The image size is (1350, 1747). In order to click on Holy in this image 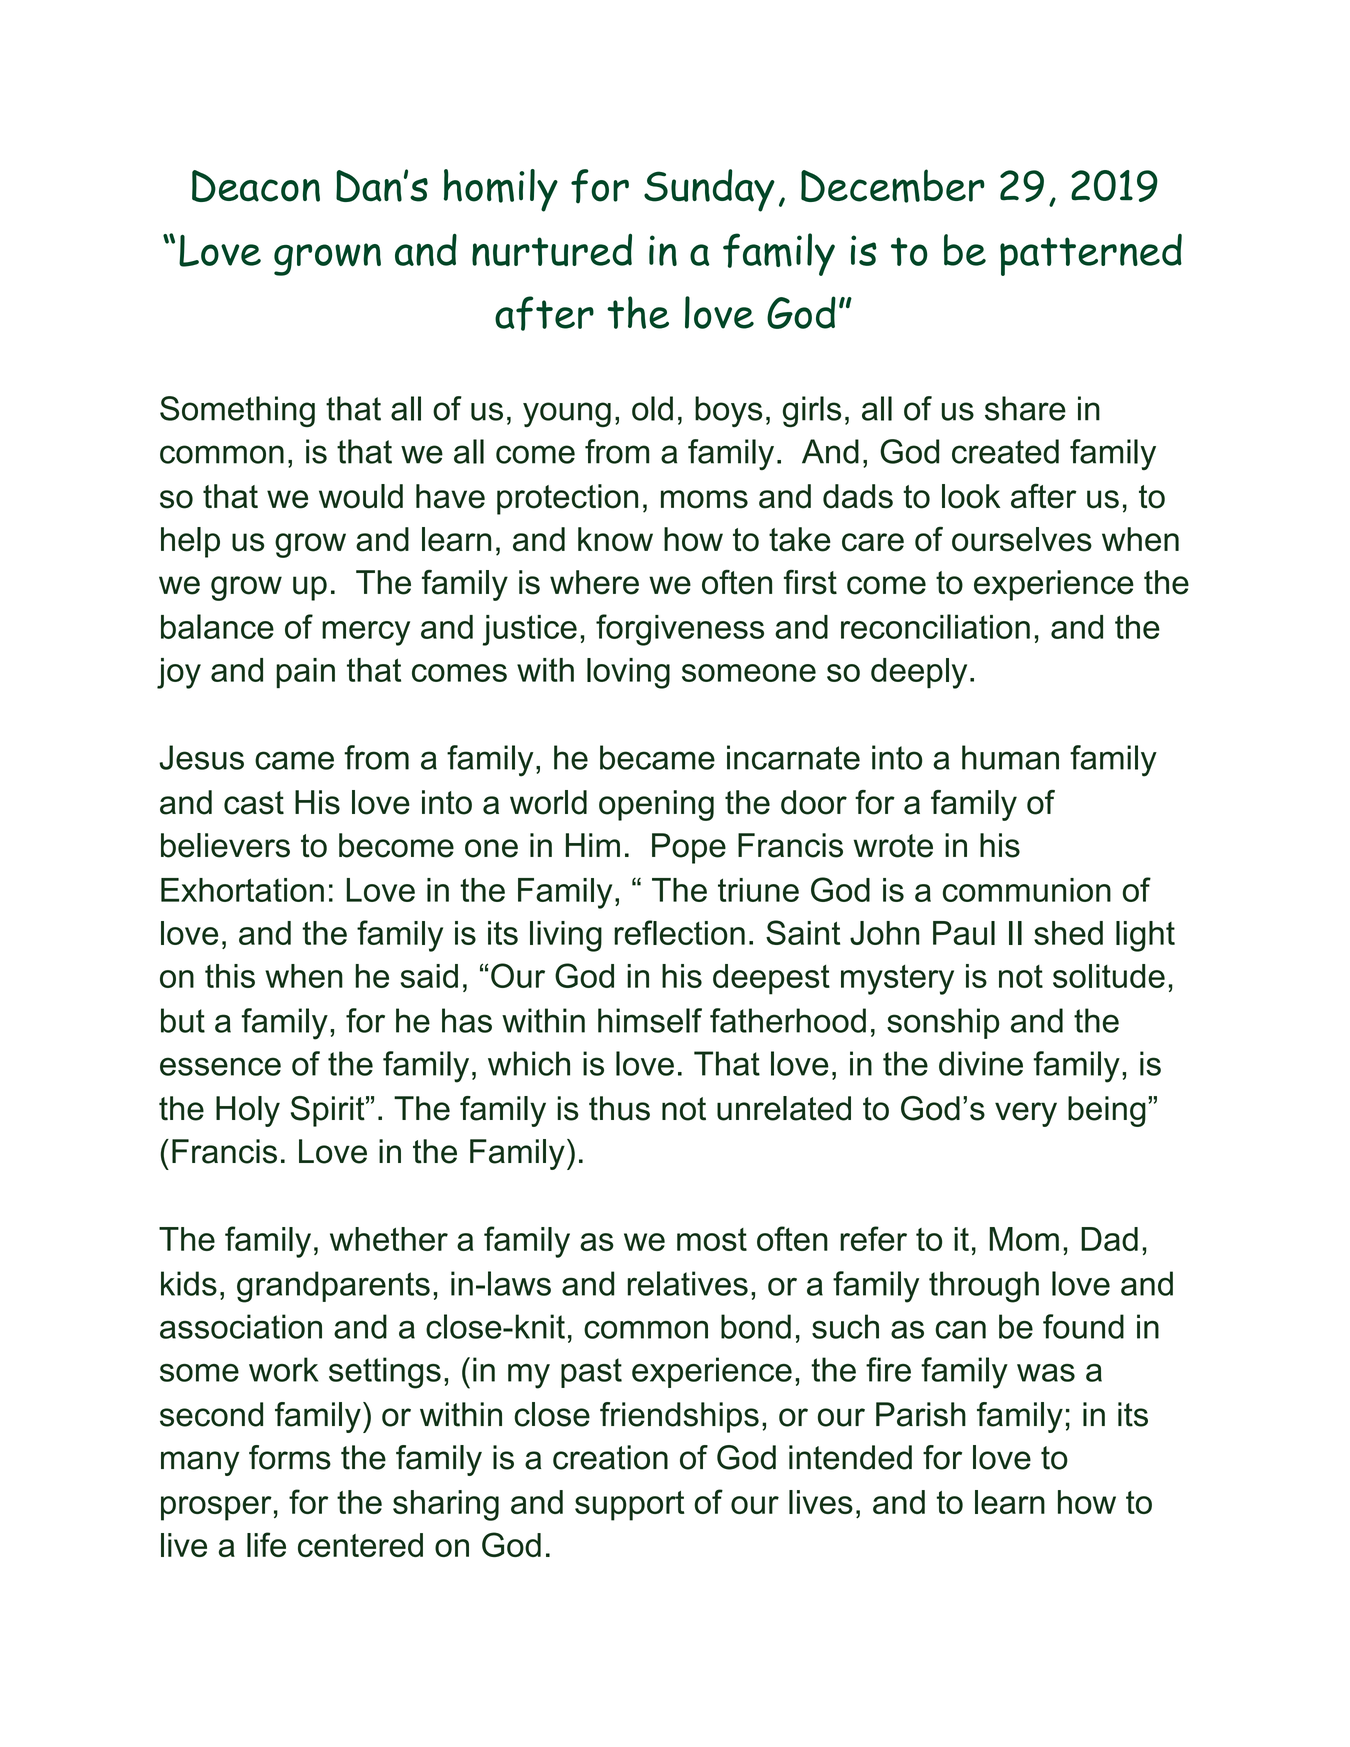, I will do `click(248, 1111)`.
